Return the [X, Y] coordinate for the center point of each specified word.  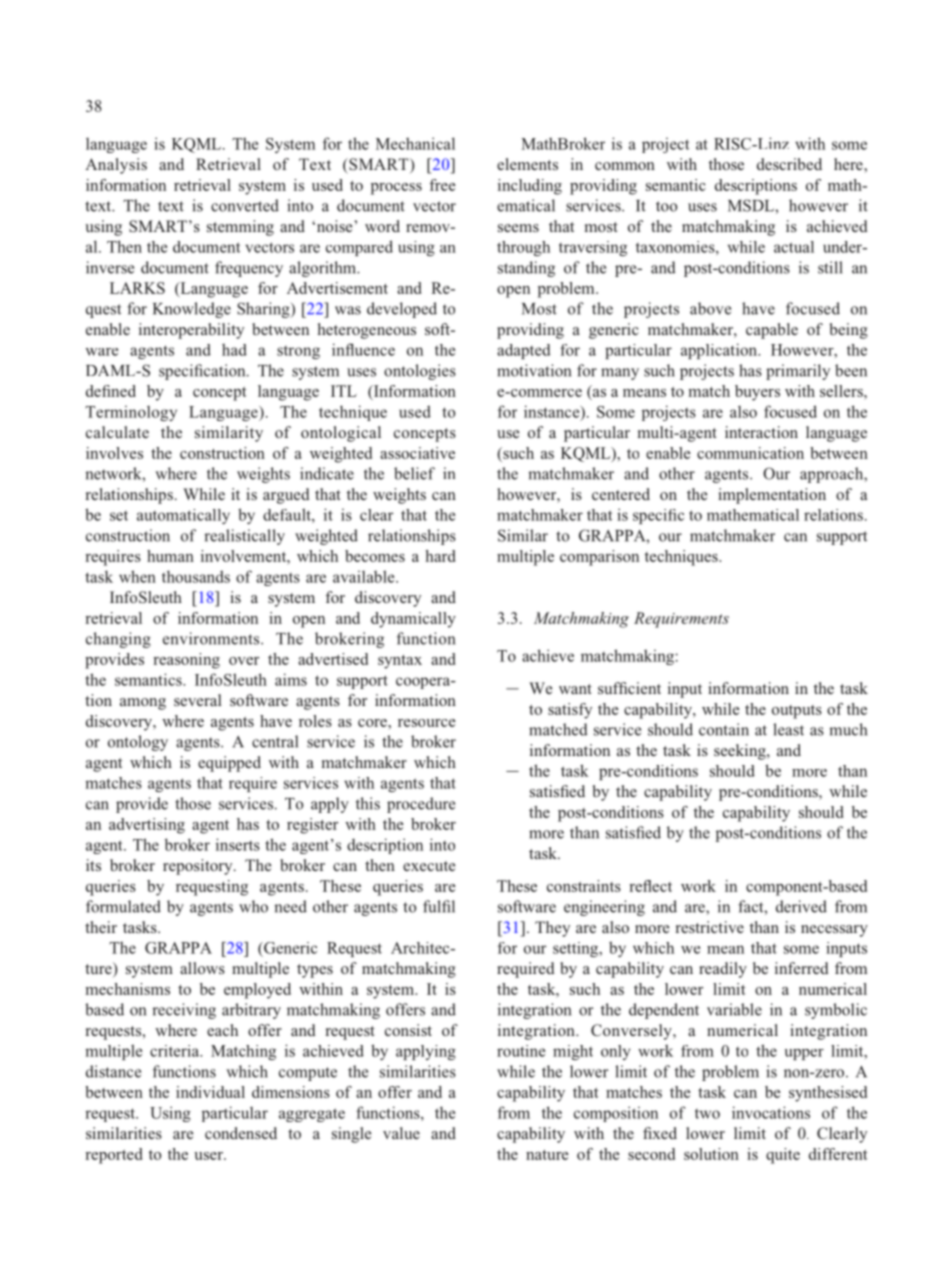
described [789, 164]
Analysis [116, 166]
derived [801, 906]
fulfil [439, 906]
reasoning [186, 661]
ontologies [420, 372]
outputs [797, 712]
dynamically [413, 620]
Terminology [131, 413]
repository [199, 867]
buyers [757, 393]
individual [210, 1092]
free [442, 185]
